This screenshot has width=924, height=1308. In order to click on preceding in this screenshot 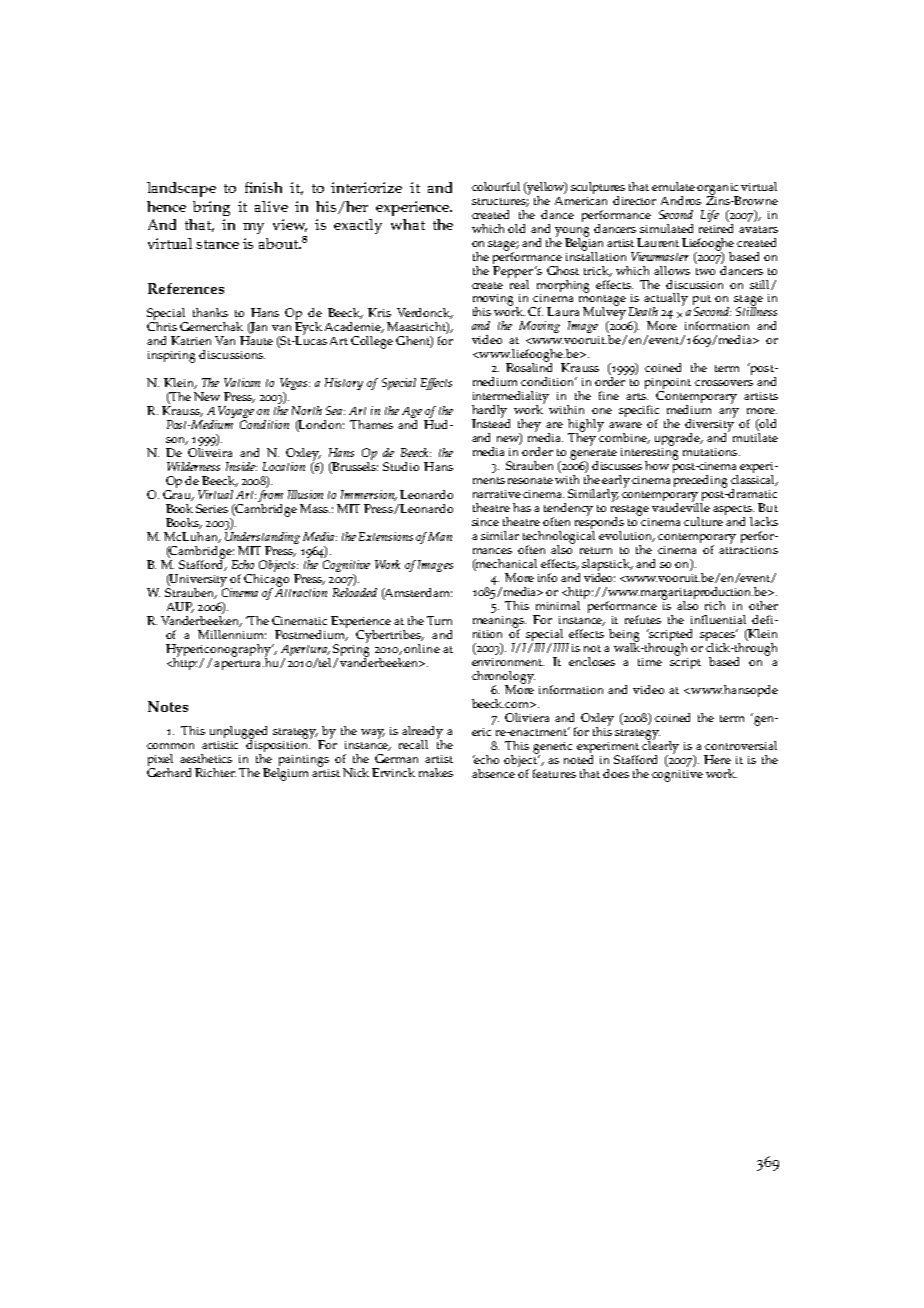, I will do `click(700, 481)`.
